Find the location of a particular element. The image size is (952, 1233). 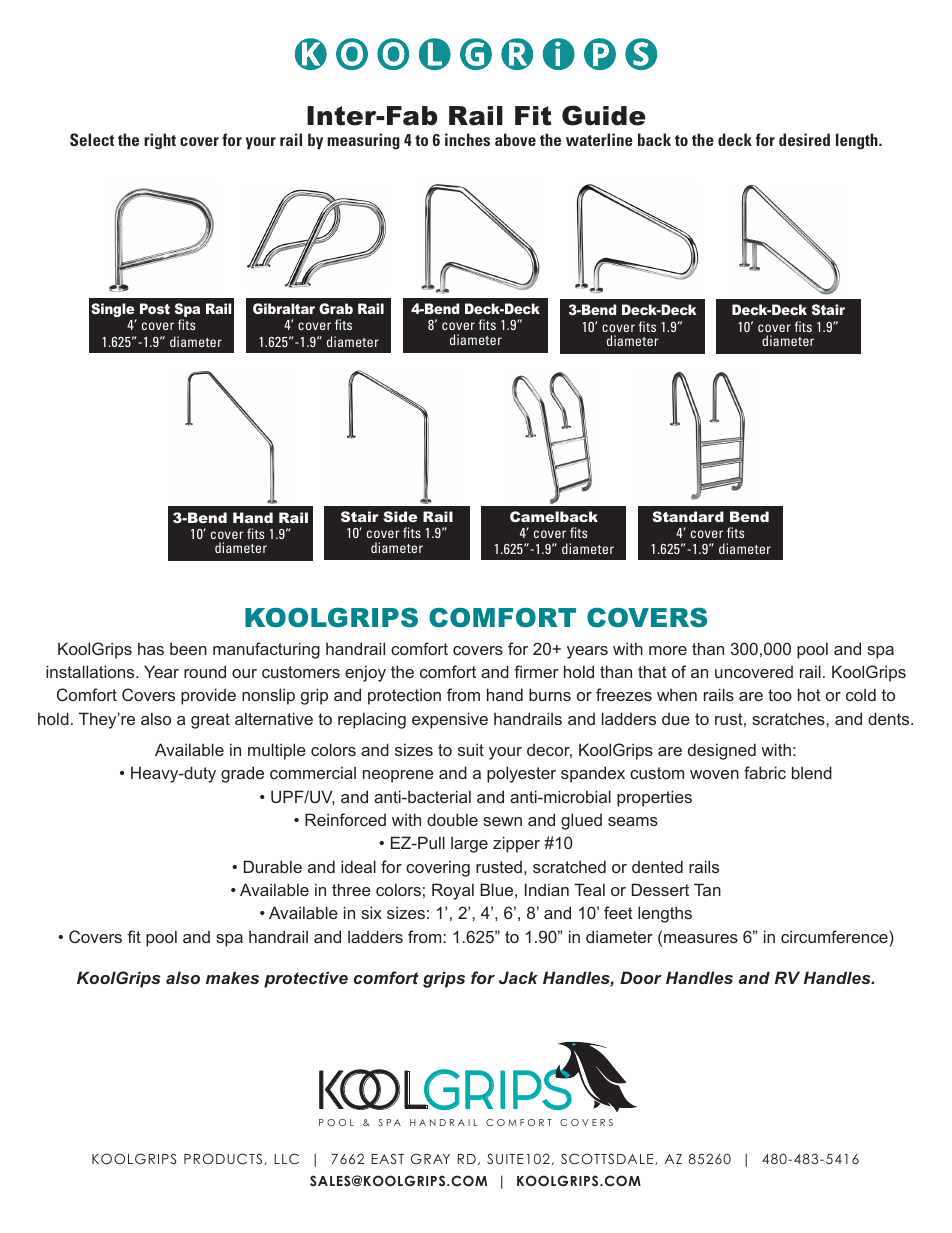

right is located at coordinates (160, 141).
